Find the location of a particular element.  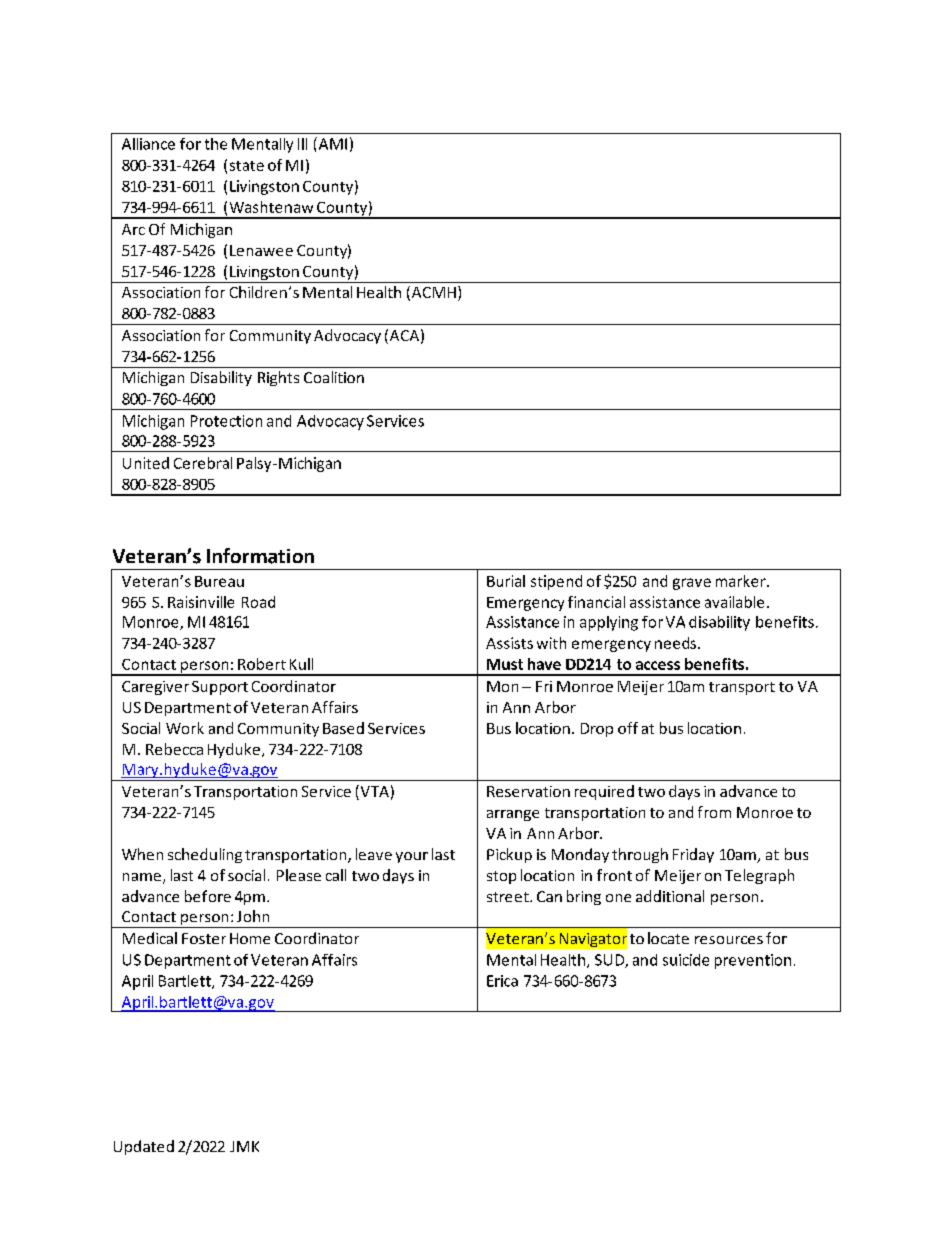

suicide is located at coordinates (686, 960).
